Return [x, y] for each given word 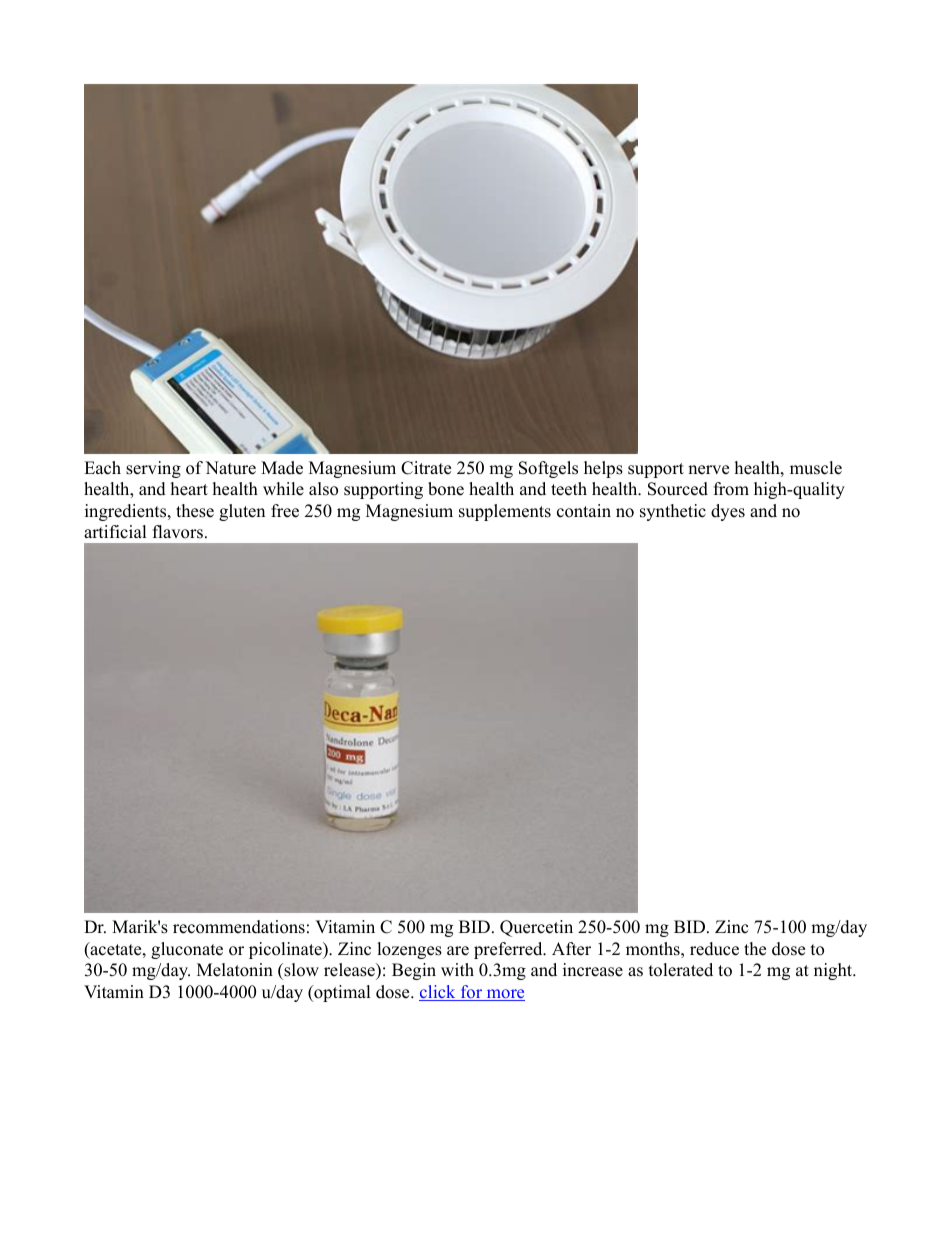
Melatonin [235, 970]
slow [300, 971]
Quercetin [536, 928]
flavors [178, 532]
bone [446, 489]
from [731, 489]
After [571, 949]
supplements [505, 512]
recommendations [239, 927]
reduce [714, 949]
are [458, 951]
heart [189, 489]
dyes [728, 512]
